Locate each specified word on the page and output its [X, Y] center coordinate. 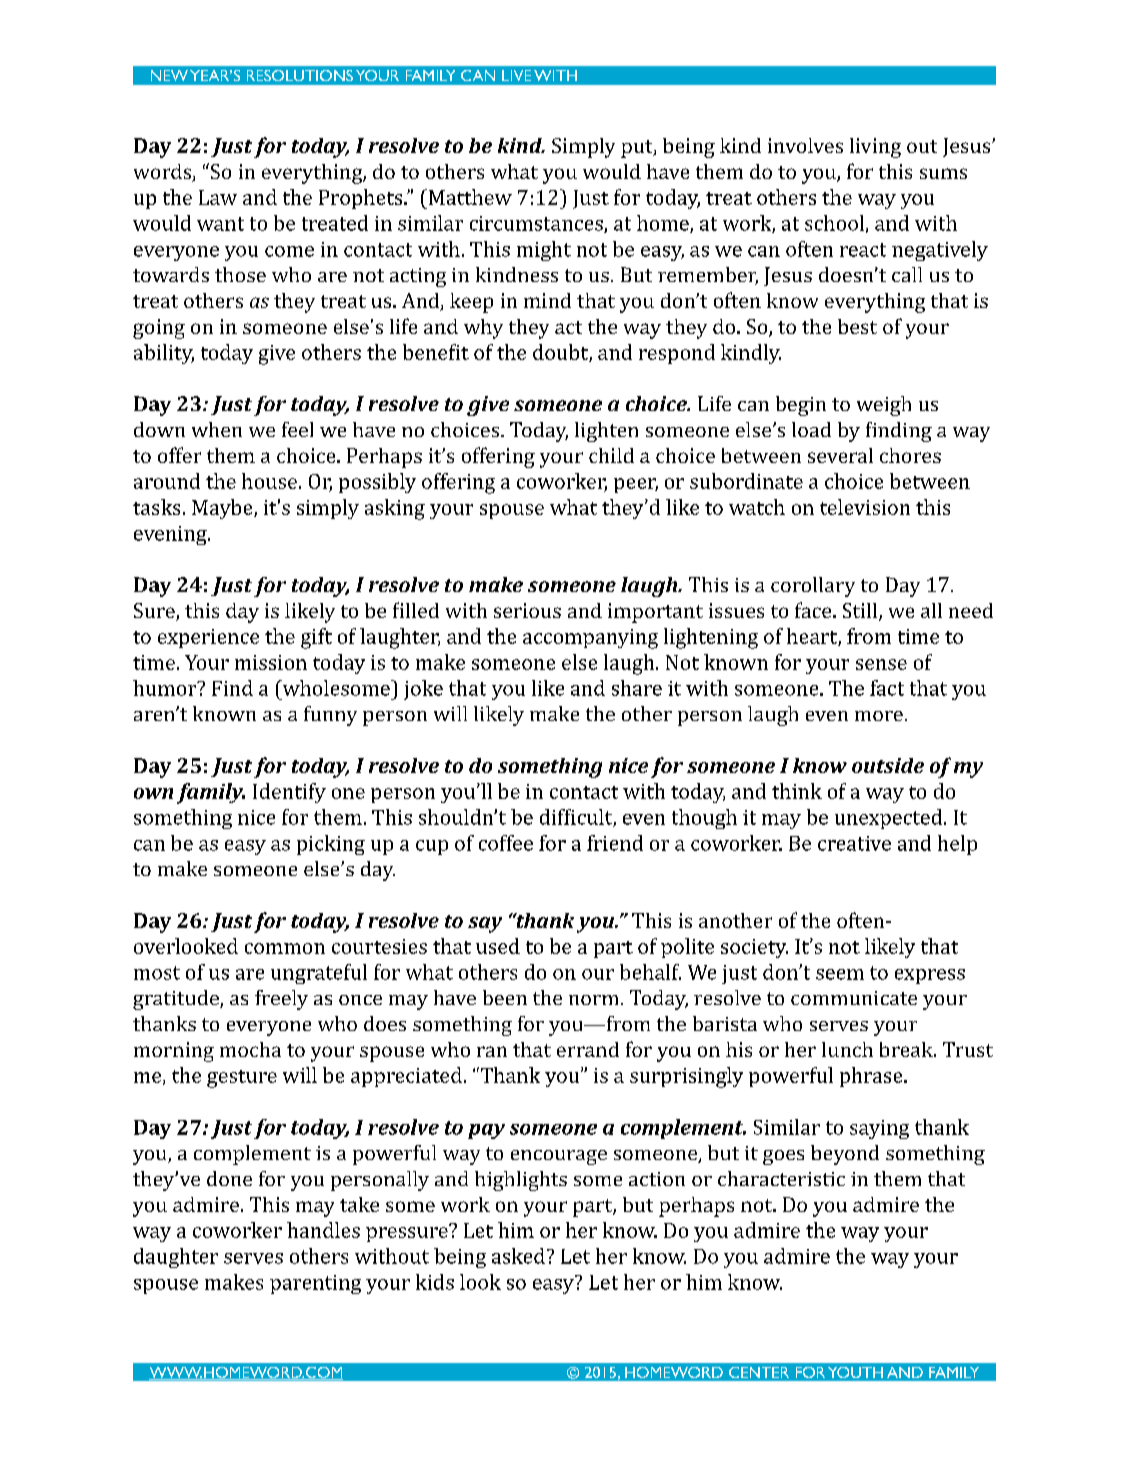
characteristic [781, 1178]
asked [518, 1256]
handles [323, 1230]
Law [218, 197]
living [875, 148]
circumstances [537, 224]
